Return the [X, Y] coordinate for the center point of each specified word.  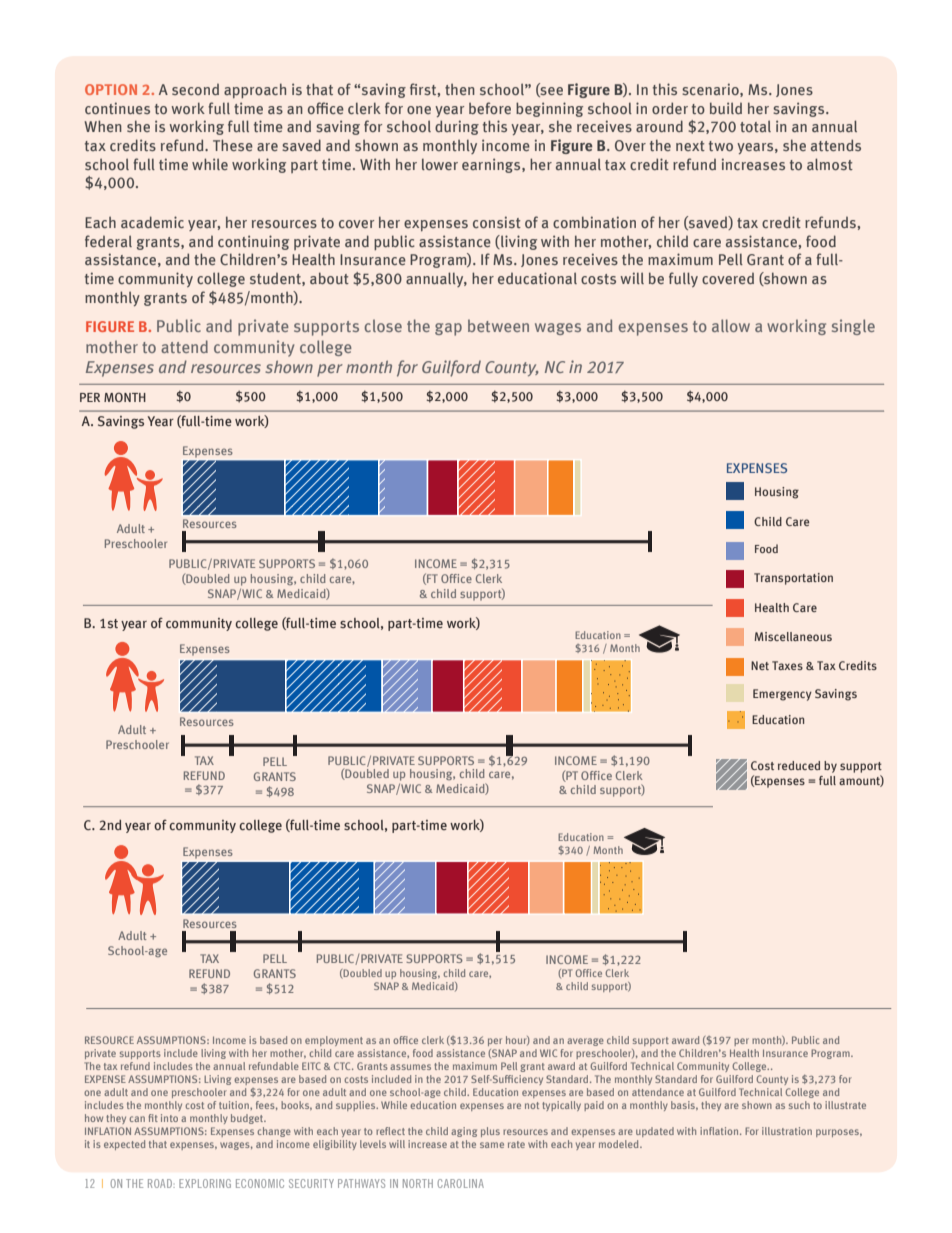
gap [448, 329]
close [383, 325]
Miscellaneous [793, 636]
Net [760, 665]
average [585, 1042]
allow [731, 325]
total [755, 126]
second [195, 89]
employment [334, 1041]
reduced [799, 765]
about [329, 278]
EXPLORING [205, 1183]
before [490, 108]
